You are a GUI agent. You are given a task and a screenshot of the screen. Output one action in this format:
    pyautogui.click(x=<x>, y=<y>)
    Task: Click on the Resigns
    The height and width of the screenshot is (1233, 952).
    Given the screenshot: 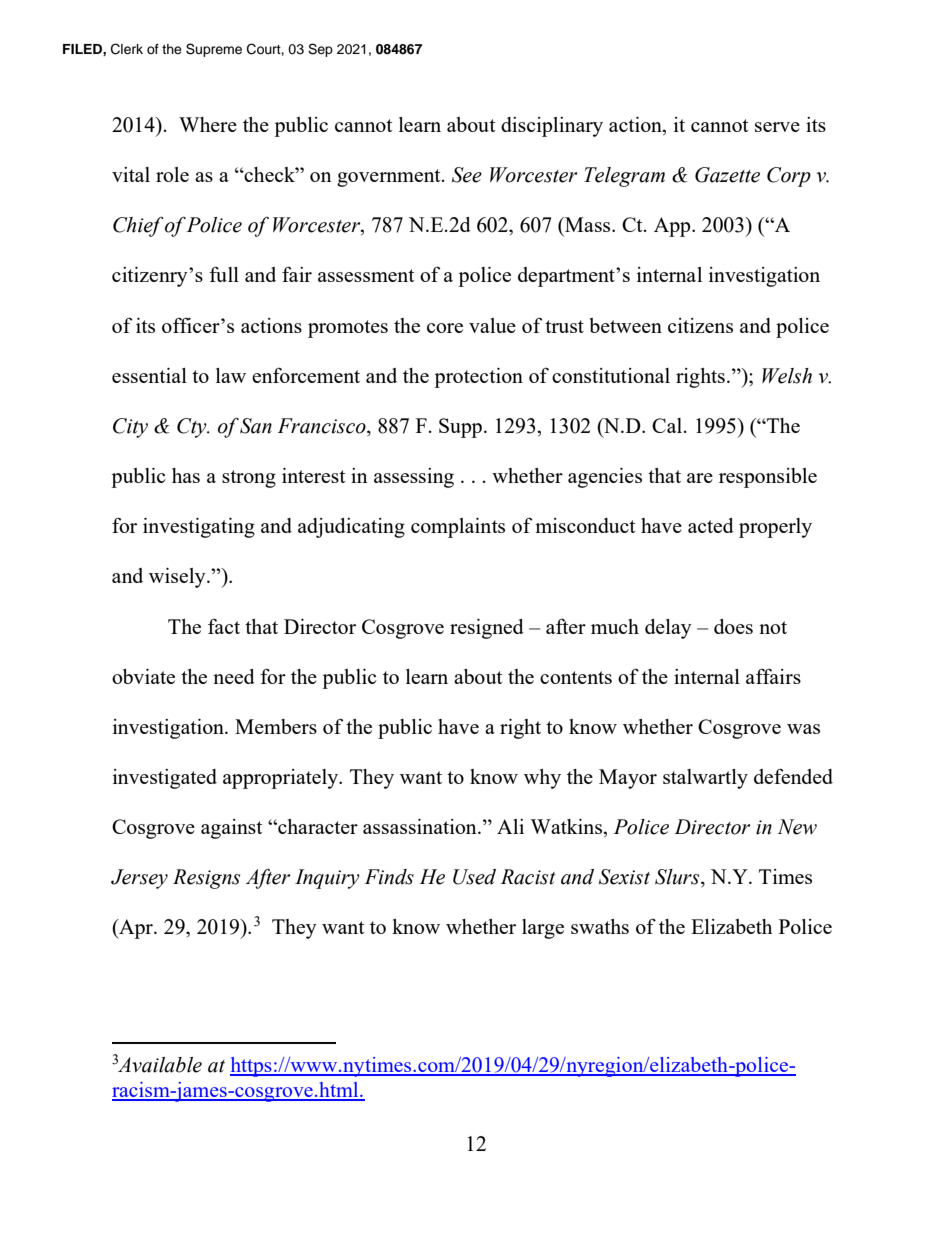 What is the action you would take?
    pyautogui.click(x=206, y=879)
